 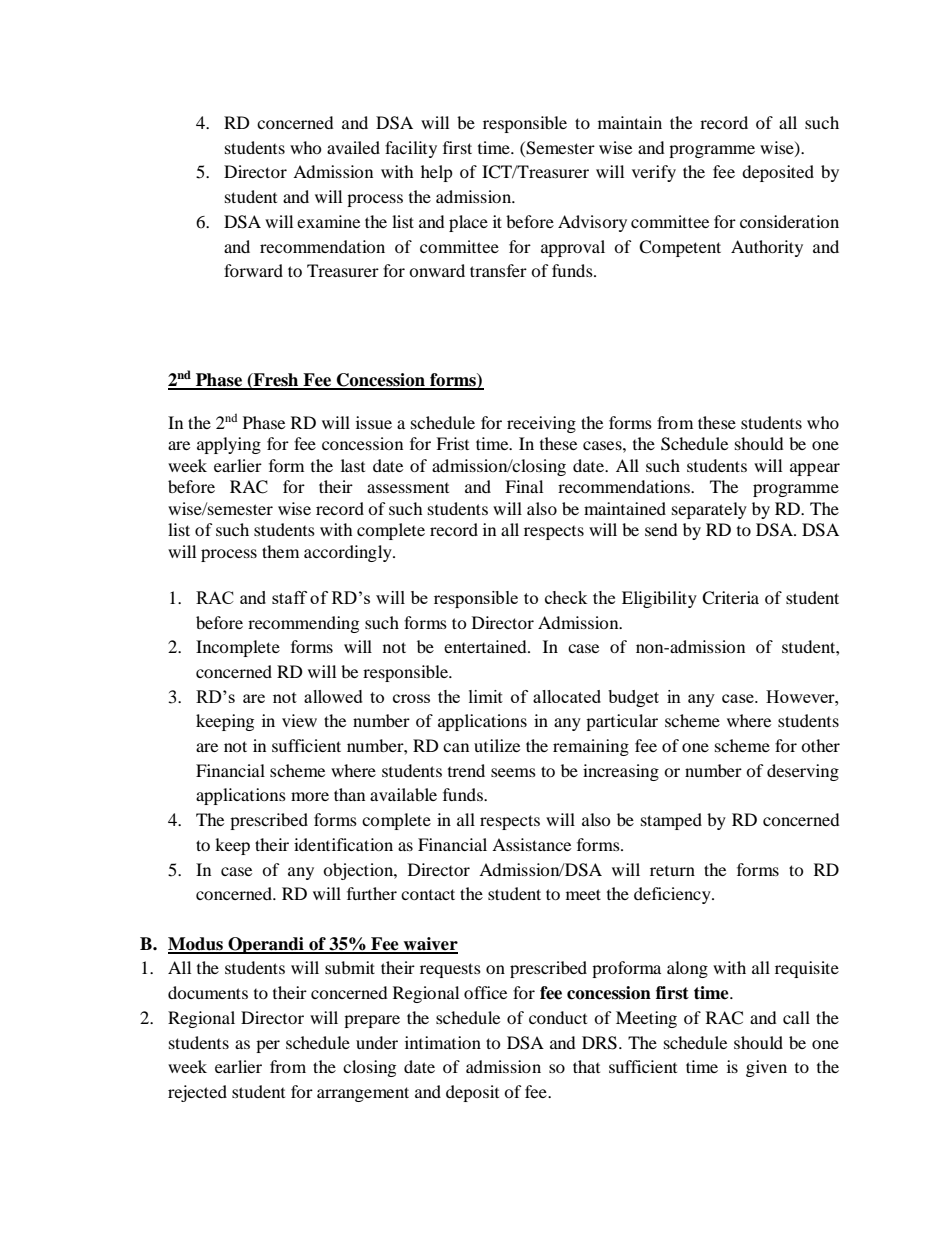 What do you see at coordinates (443, 1042) in the image?
I see `intimation` at bounding box center [443, 1042].
